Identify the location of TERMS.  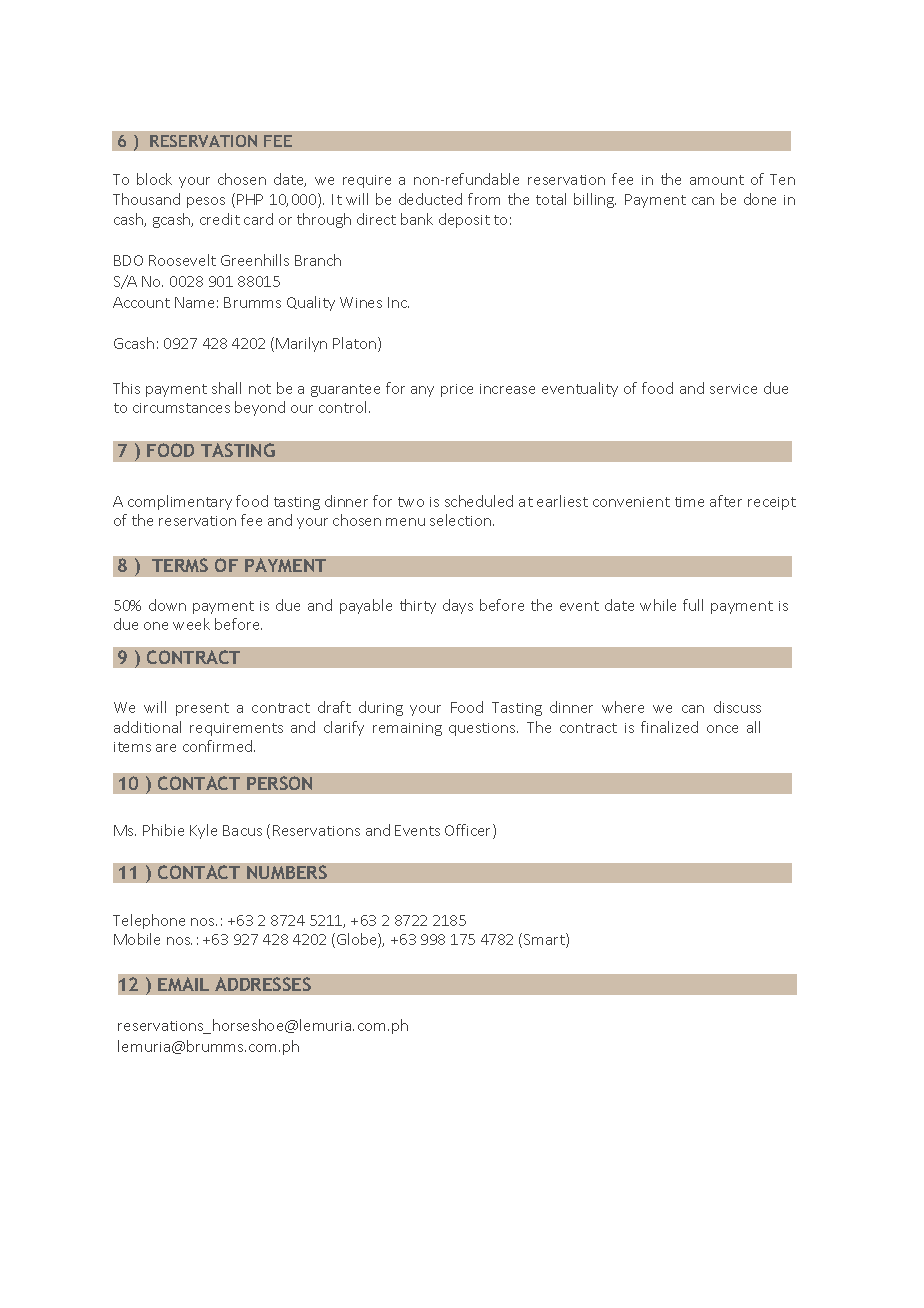
(180, 565).
